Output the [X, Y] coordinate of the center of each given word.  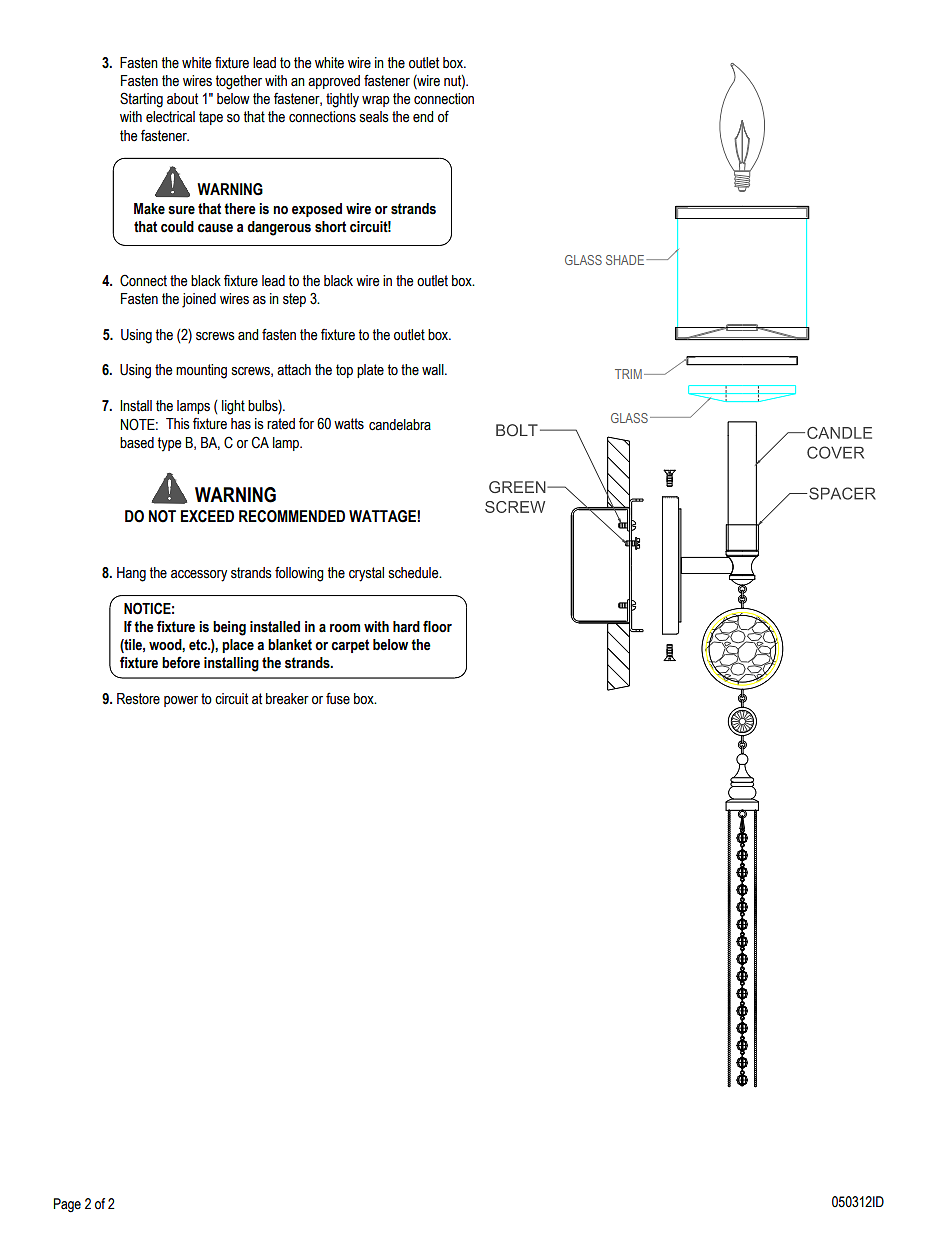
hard [406, 627]
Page [67, 1205]
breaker [287, 699]
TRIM [628, 374]
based [137, 443]
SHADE [625, 260]
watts [349, 424]
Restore [138, 699]
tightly [342, 100]
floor [437, 626]
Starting [141, 100]
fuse [338, 698]
